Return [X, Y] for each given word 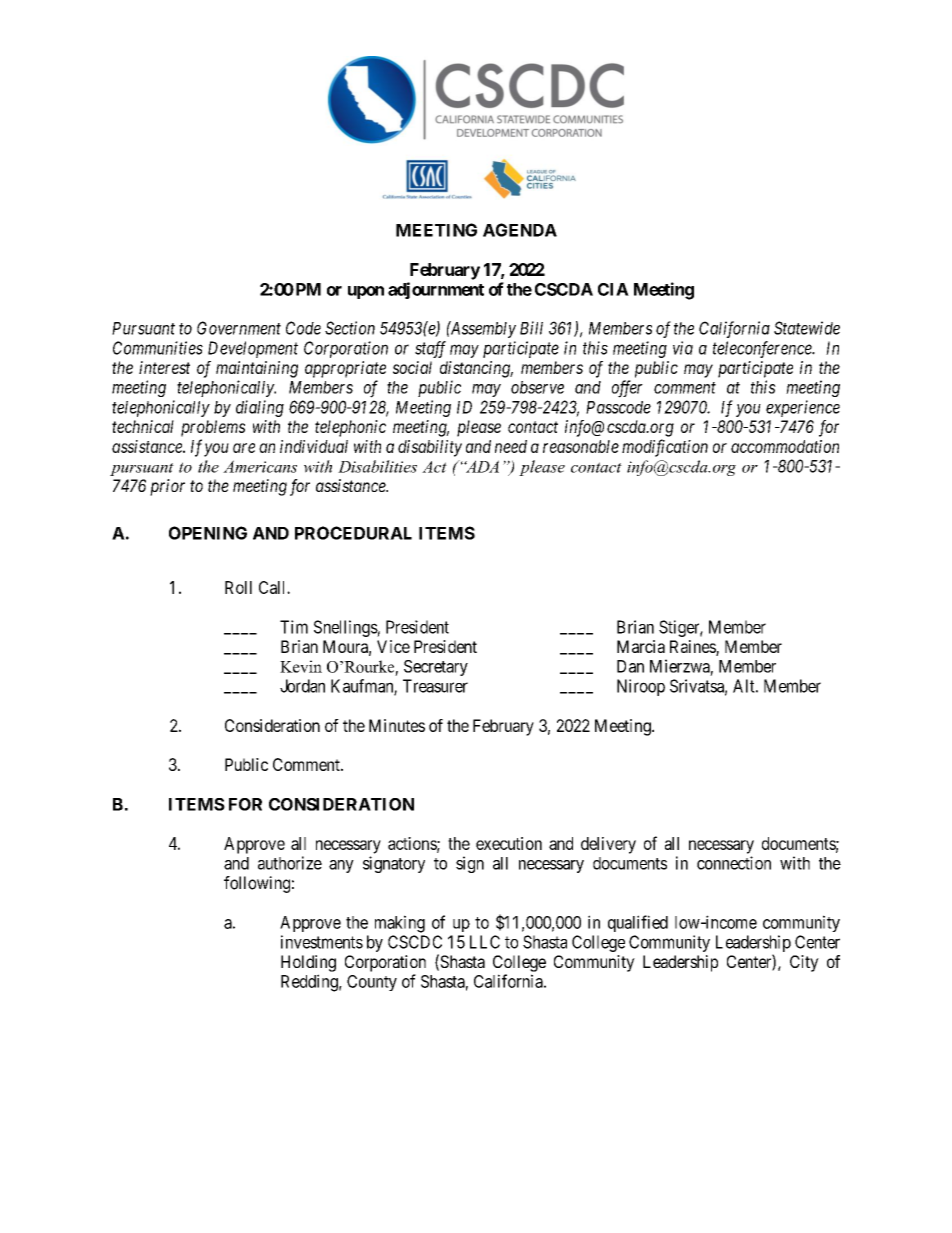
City [804, 963]
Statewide [807, 328]
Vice [393, 646]
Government [239, 328]
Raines [693, 647]
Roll [238, 587]
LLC [485, 942]
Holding [308, 963]
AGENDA [520, 230]
